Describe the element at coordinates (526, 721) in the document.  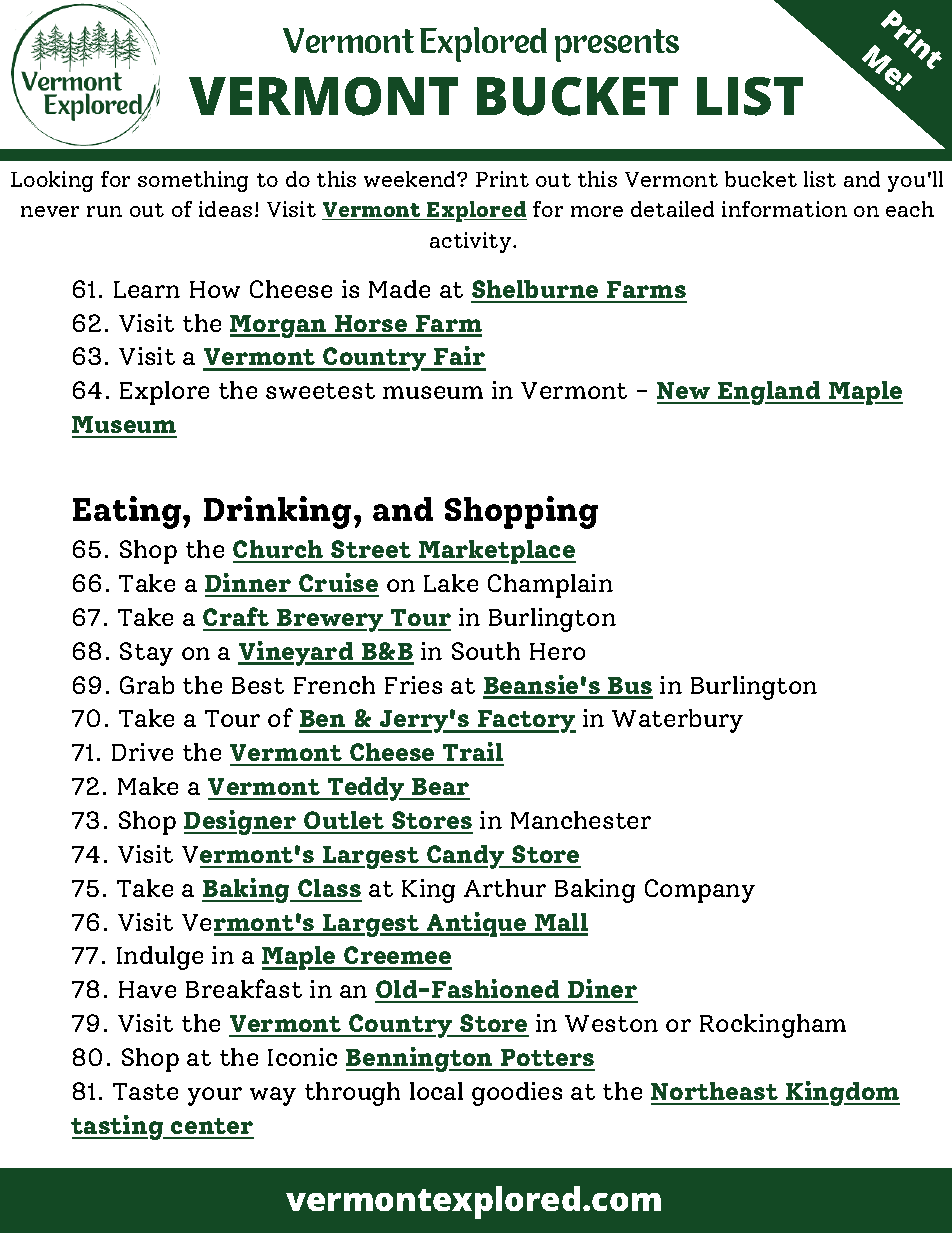
I see `Factory` at that location.
